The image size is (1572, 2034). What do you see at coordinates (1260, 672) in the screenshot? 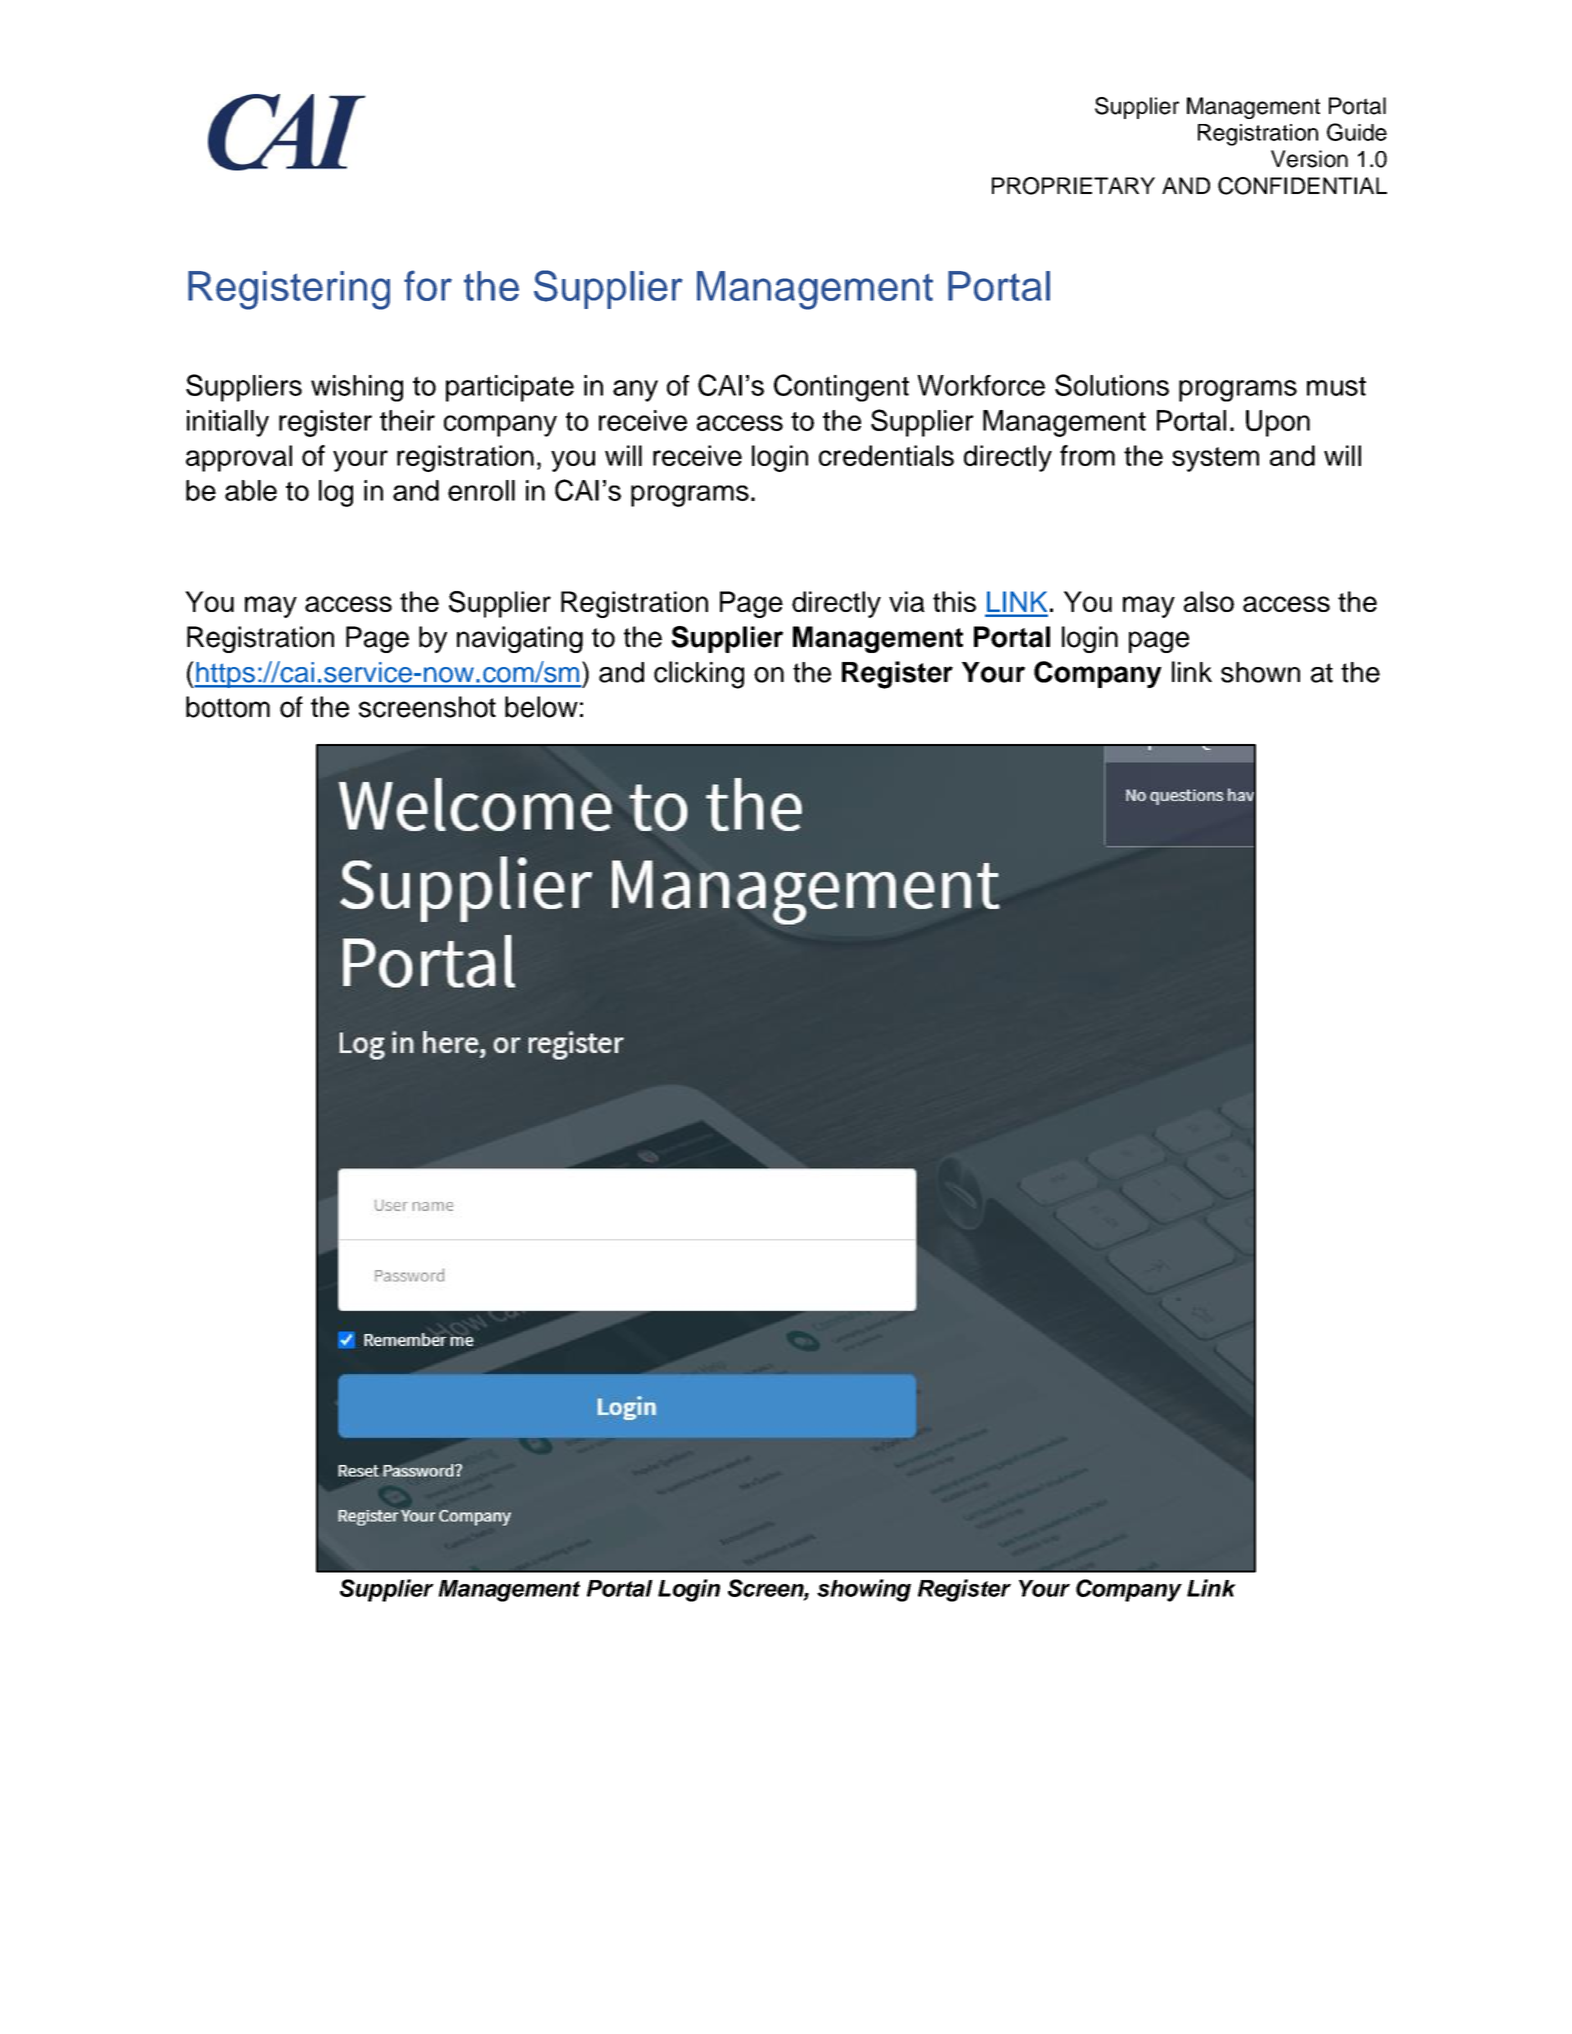
I see `shown` at bounding box center [1260, 672].
